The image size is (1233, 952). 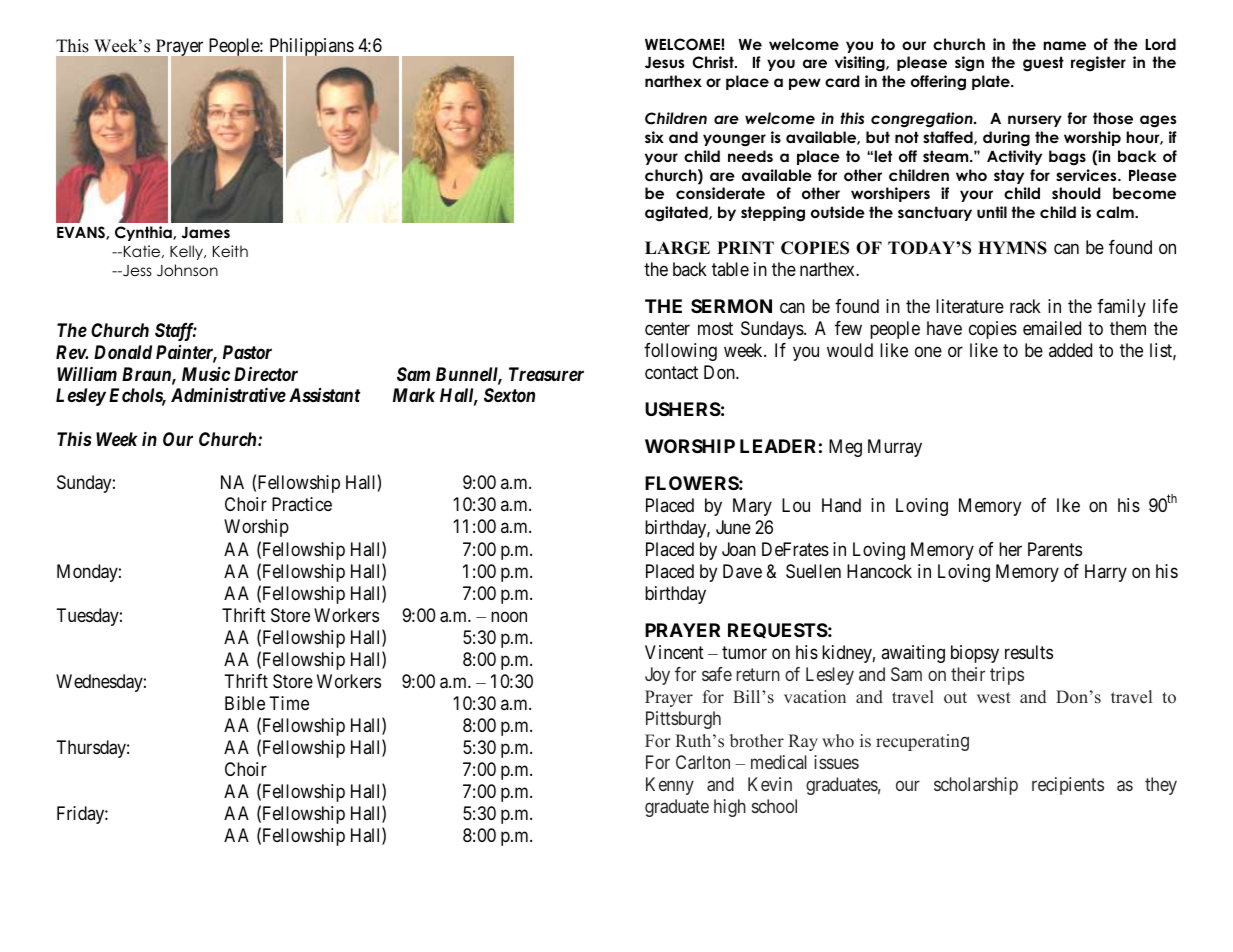 I want to click on Jesus, so click(x=664, y=63).
